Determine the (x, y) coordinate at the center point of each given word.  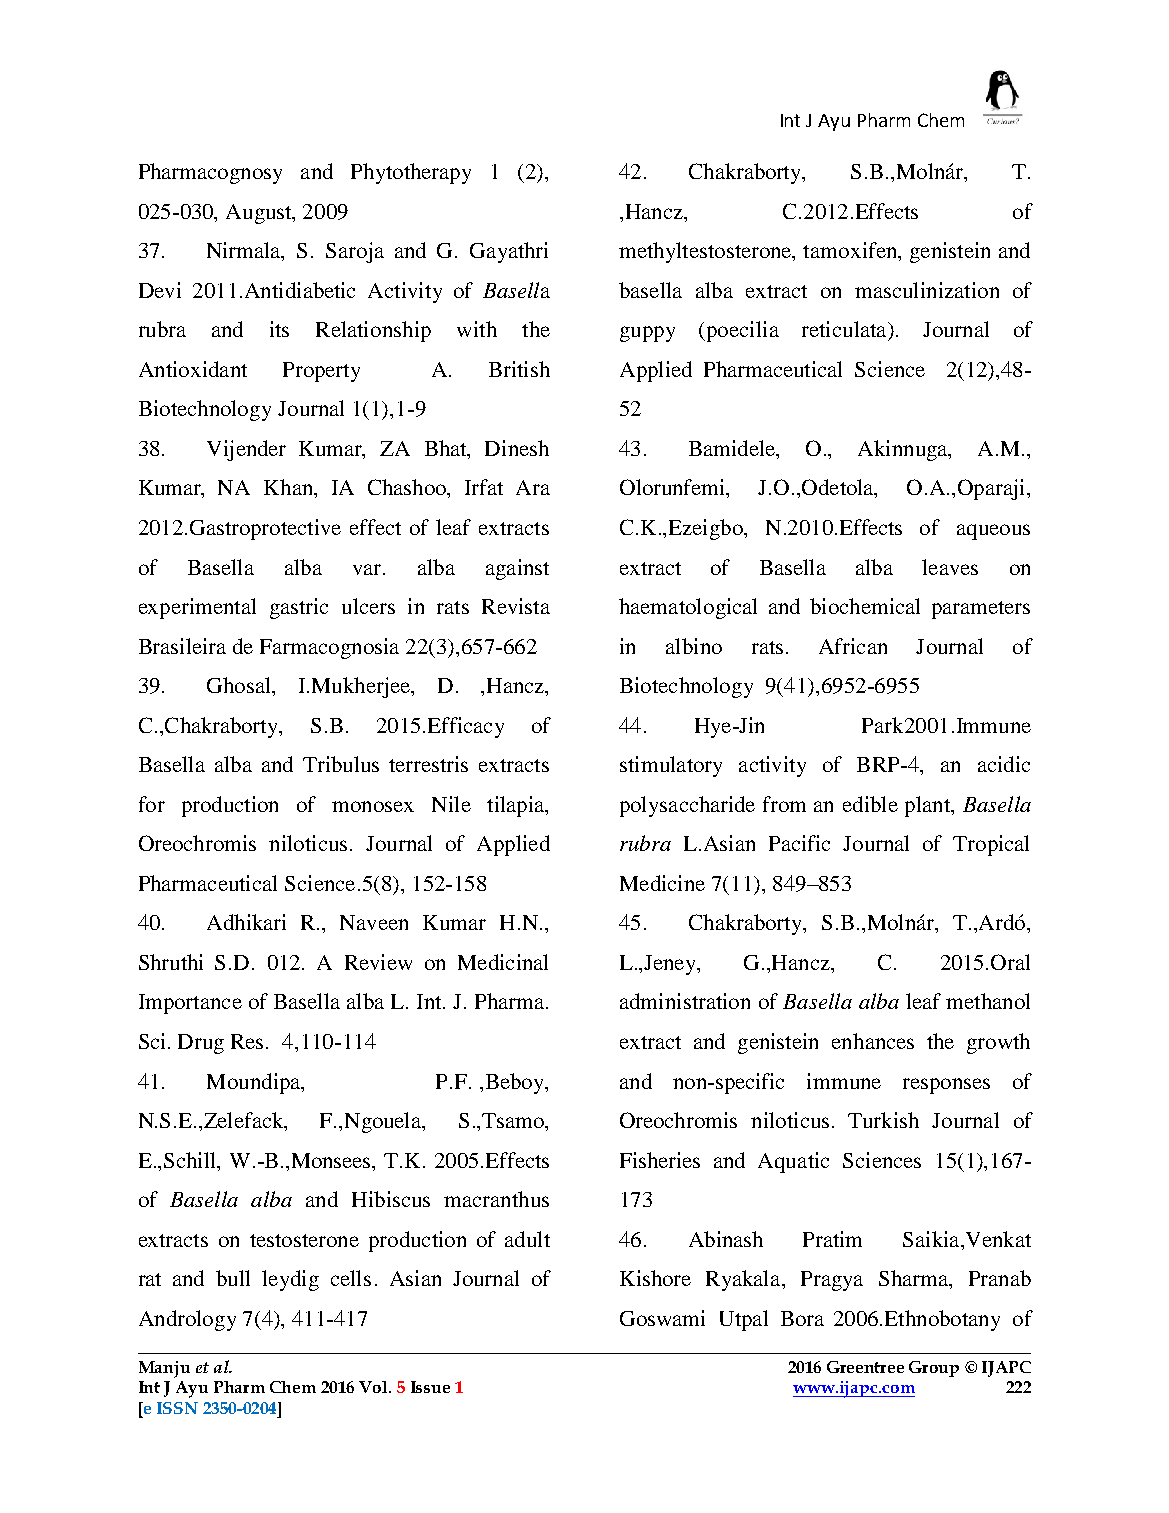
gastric (299, 608)
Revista (516, 606)
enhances (873, 1041)
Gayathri (509, 252)
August (260, 214)
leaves (950, 567)
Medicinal (503, 962)
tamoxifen (851, 250)
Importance (190, 1004)
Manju (164, 1369)
